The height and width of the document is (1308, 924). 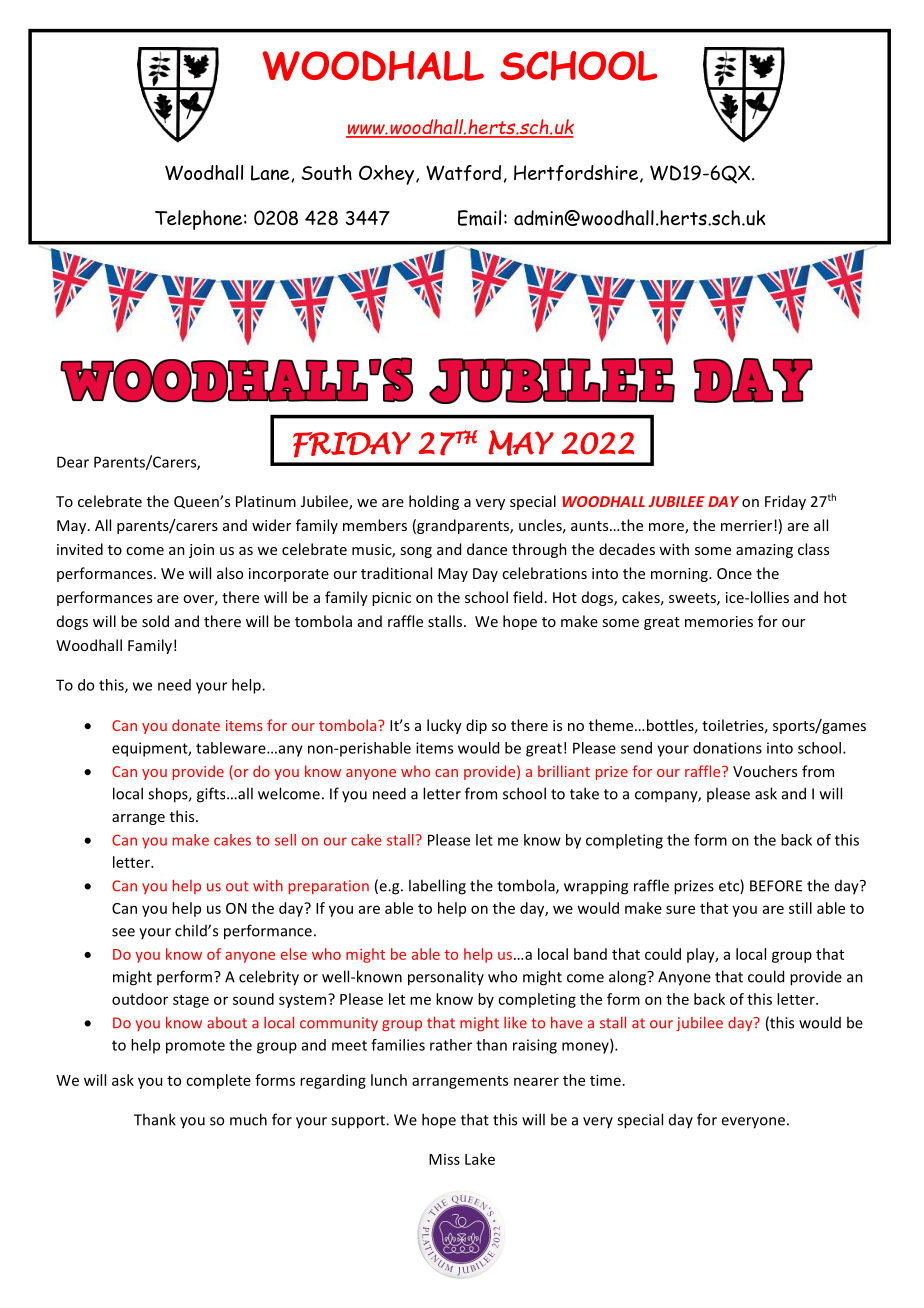 I want to click on Miss, so click(x=444, y=1159).
